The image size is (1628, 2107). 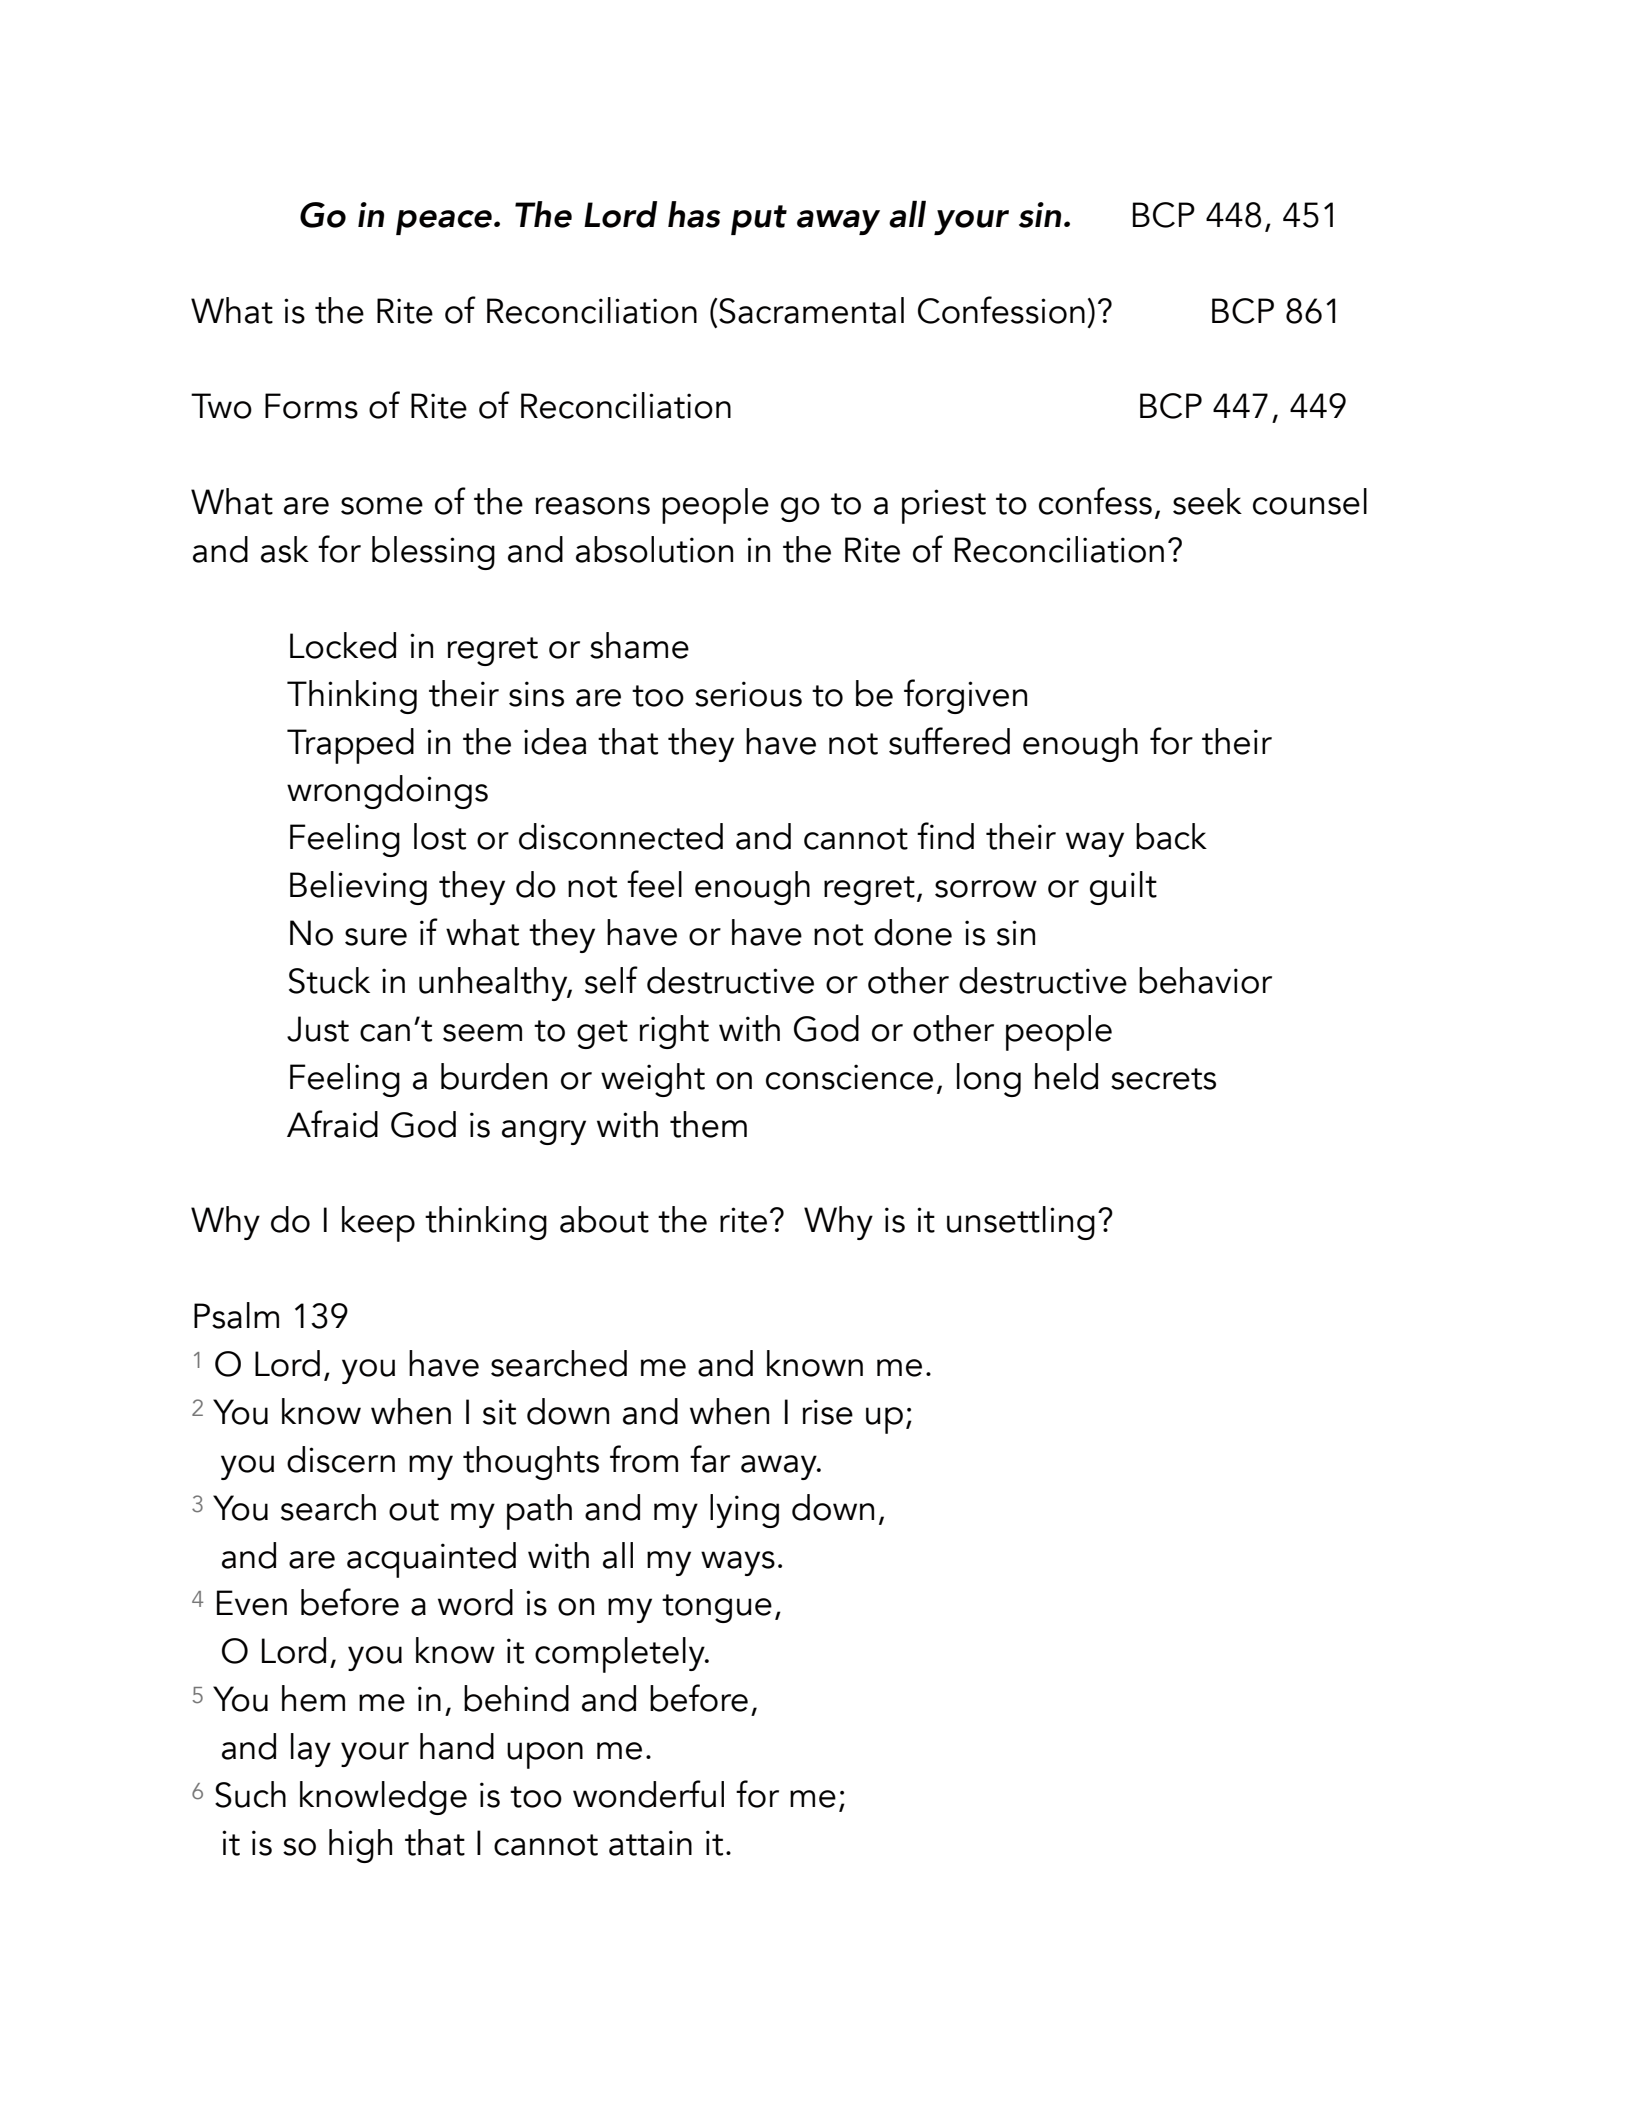 What do you see at coordinates (1207, 501) in the screenshot?
I see `seek` at bounding box center [1207, 501].
